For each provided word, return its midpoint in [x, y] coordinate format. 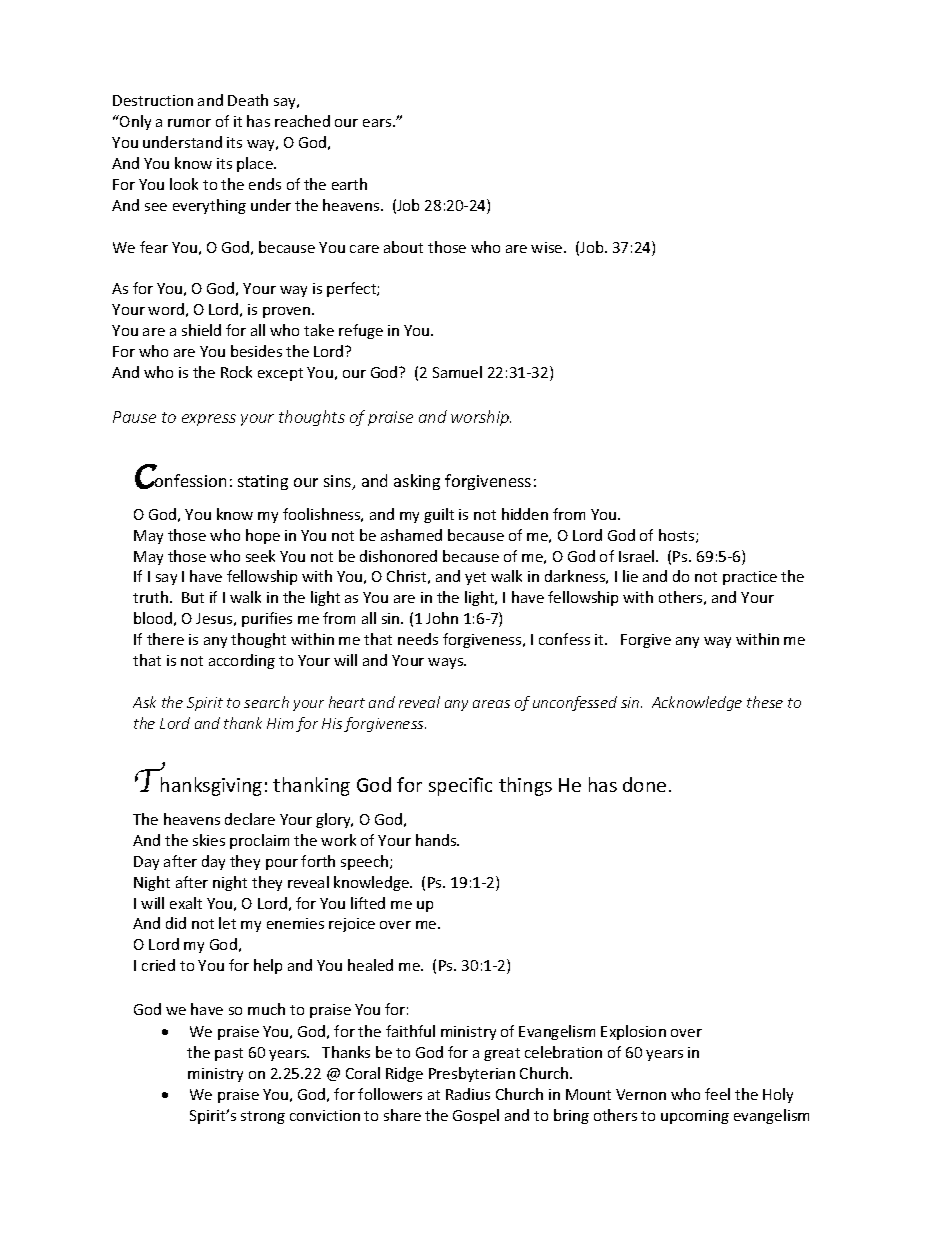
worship [481, 418]
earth [349, 184]
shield [201, 330]
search [266, 702]
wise [548, 247]
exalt [186, 903]
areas [491, 704]
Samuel [457, 372]
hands [437, 840]
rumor [189, 123]
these [765, 702]
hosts [678, 536]
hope [263, 536]
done [644, 784]
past [229, 1054]
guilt [439, 515]
